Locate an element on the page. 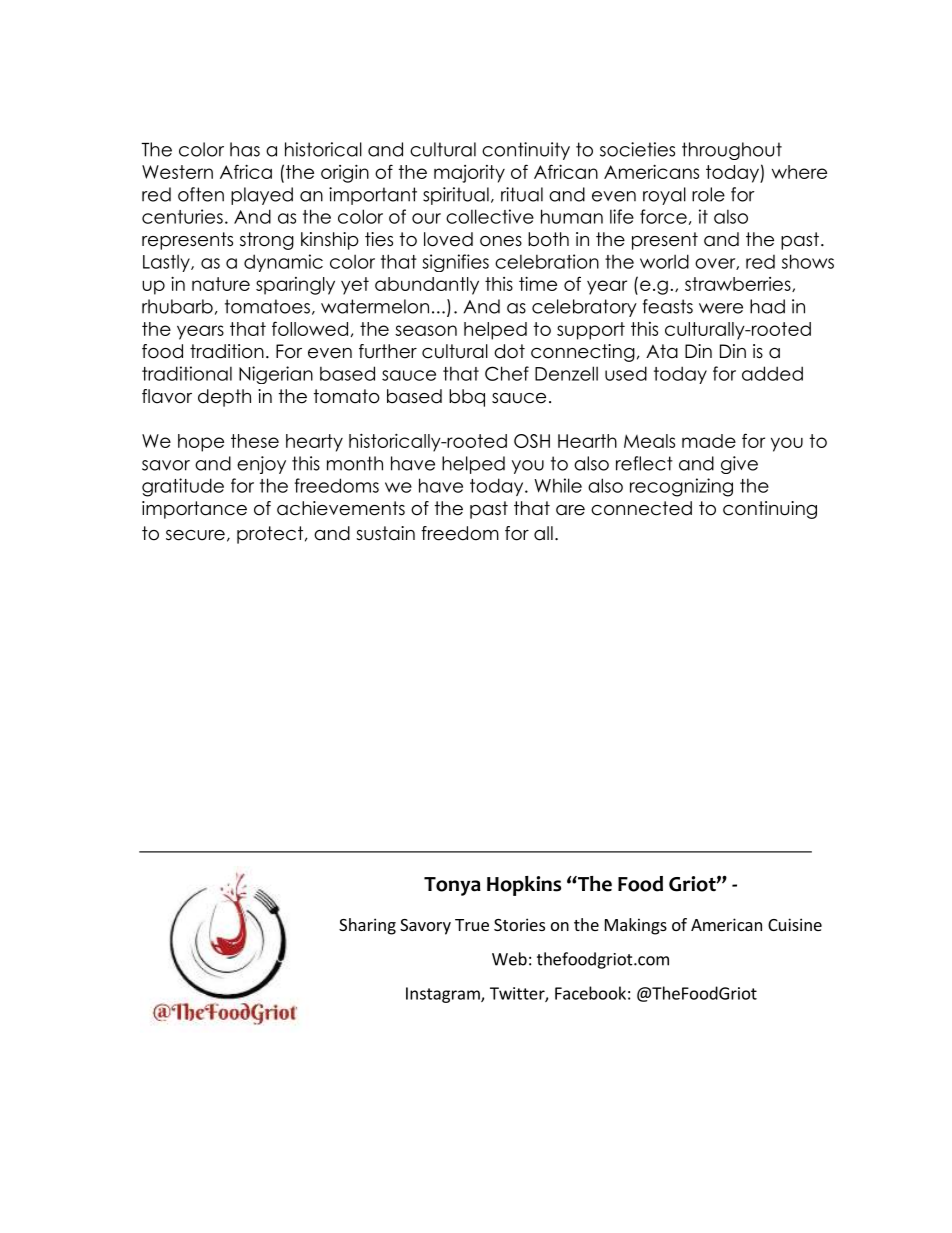 The image size is (952, 1233). Sharing is located at coordinates (367, 926).
